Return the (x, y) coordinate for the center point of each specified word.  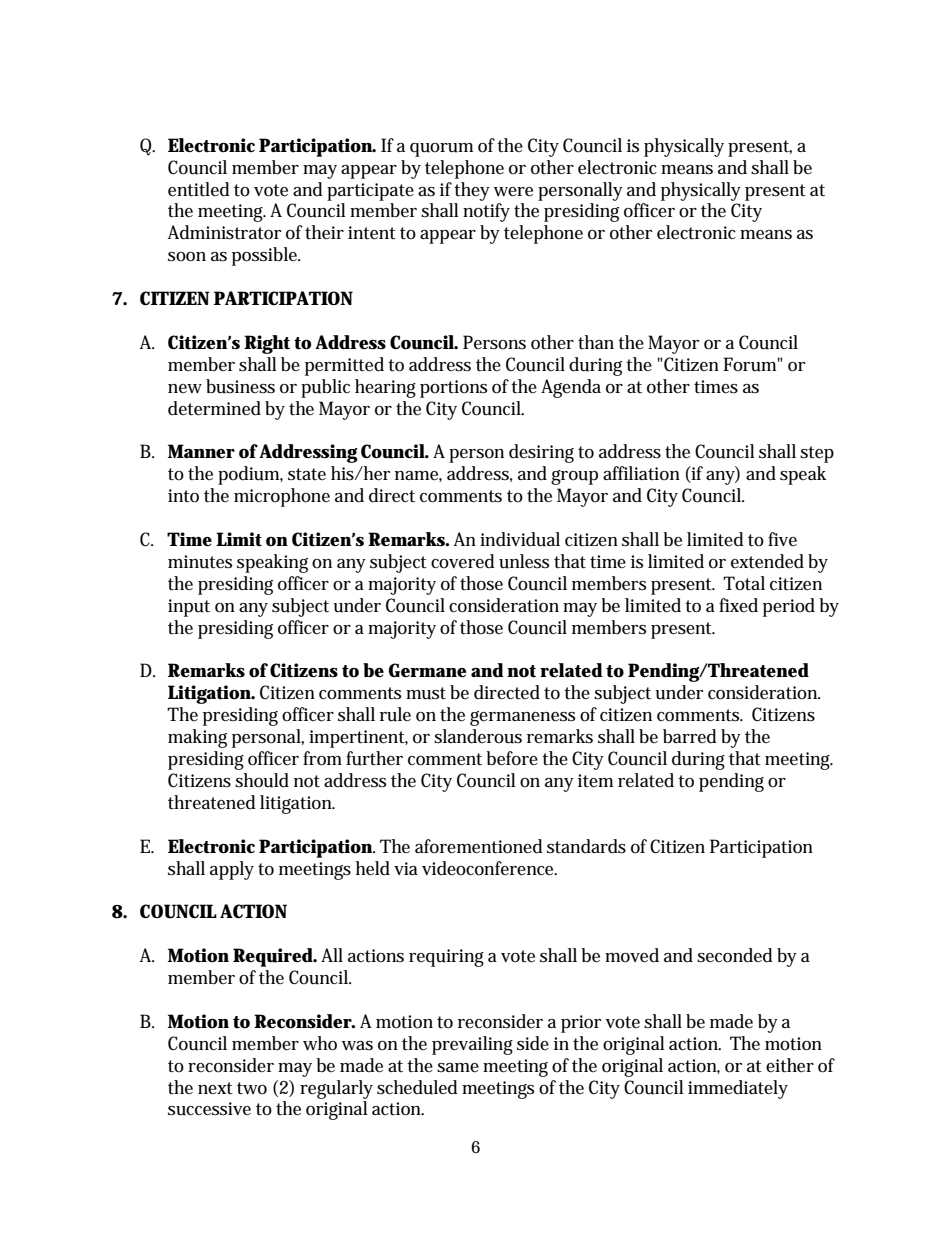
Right (267, 344)
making (197, 738)
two (252, 1088)
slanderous (478, 736)
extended (767, 561)
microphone (282, 497)
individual (520, 539)
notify (486, 212)
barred (690, 736)
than (596, 342)
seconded (735, 955)
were (513, 192)
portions (453, 389)
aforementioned (479, 846)
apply (232, 870)
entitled (199, 189)
